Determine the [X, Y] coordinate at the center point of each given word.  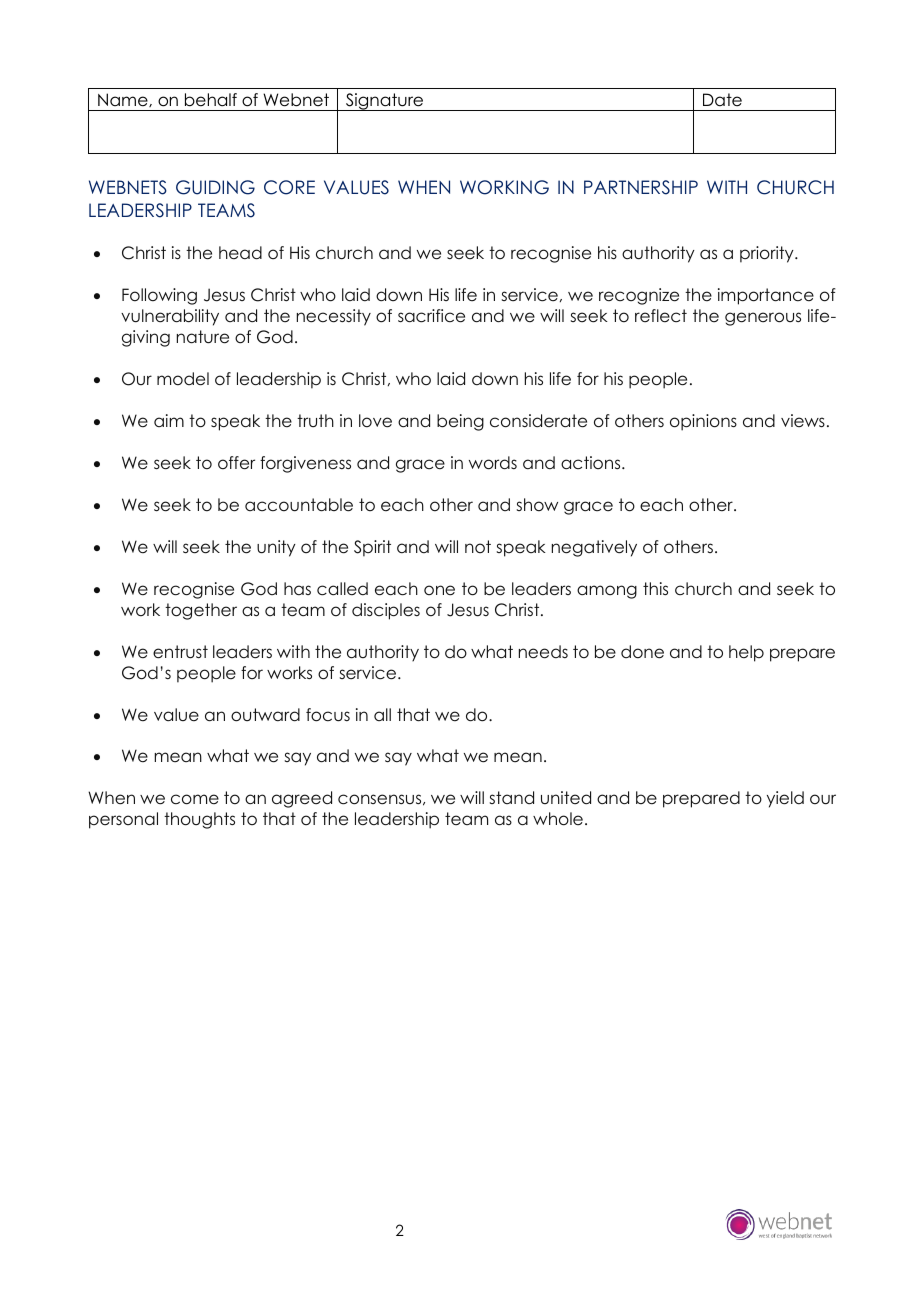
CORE [289, 187]
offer [236, 463]
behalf [211, 100]
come [195, 799]
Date [722, 100]
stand [512, 798]
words [493, 463]
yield [785, 799]
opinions [703, 422]
